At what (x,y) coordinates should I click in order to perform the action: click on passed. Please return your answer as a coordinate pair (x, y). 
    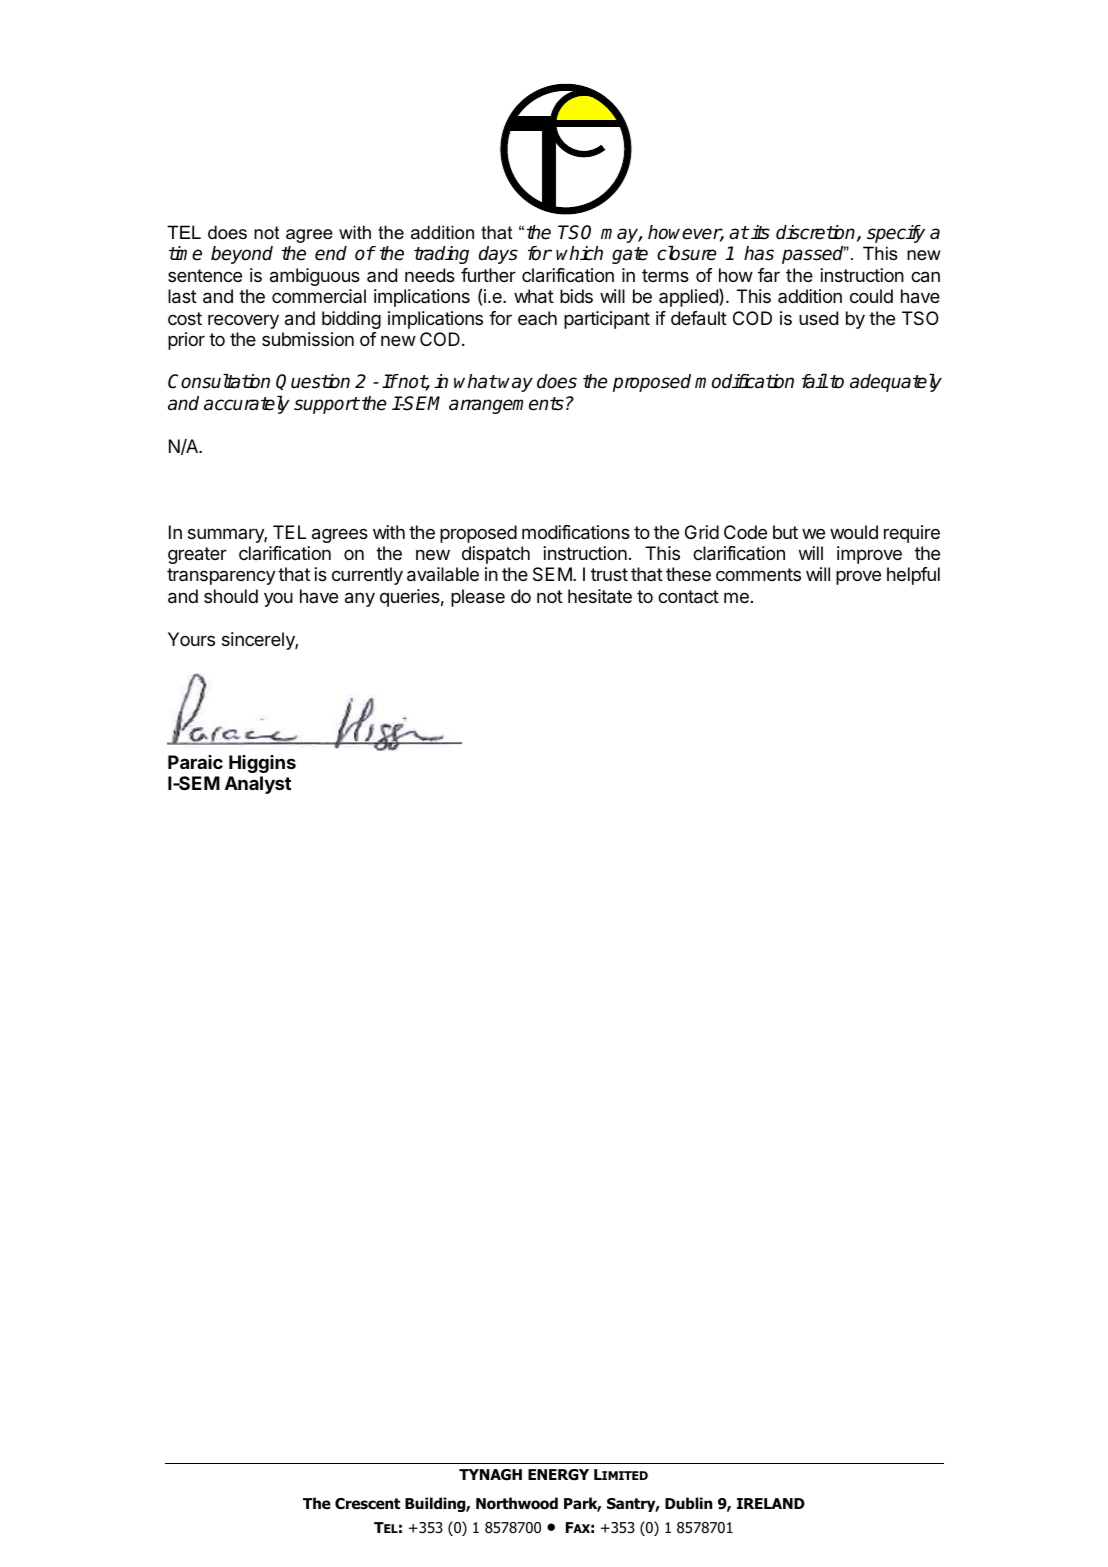
    Looking at the image, I should click on (814, 255).
